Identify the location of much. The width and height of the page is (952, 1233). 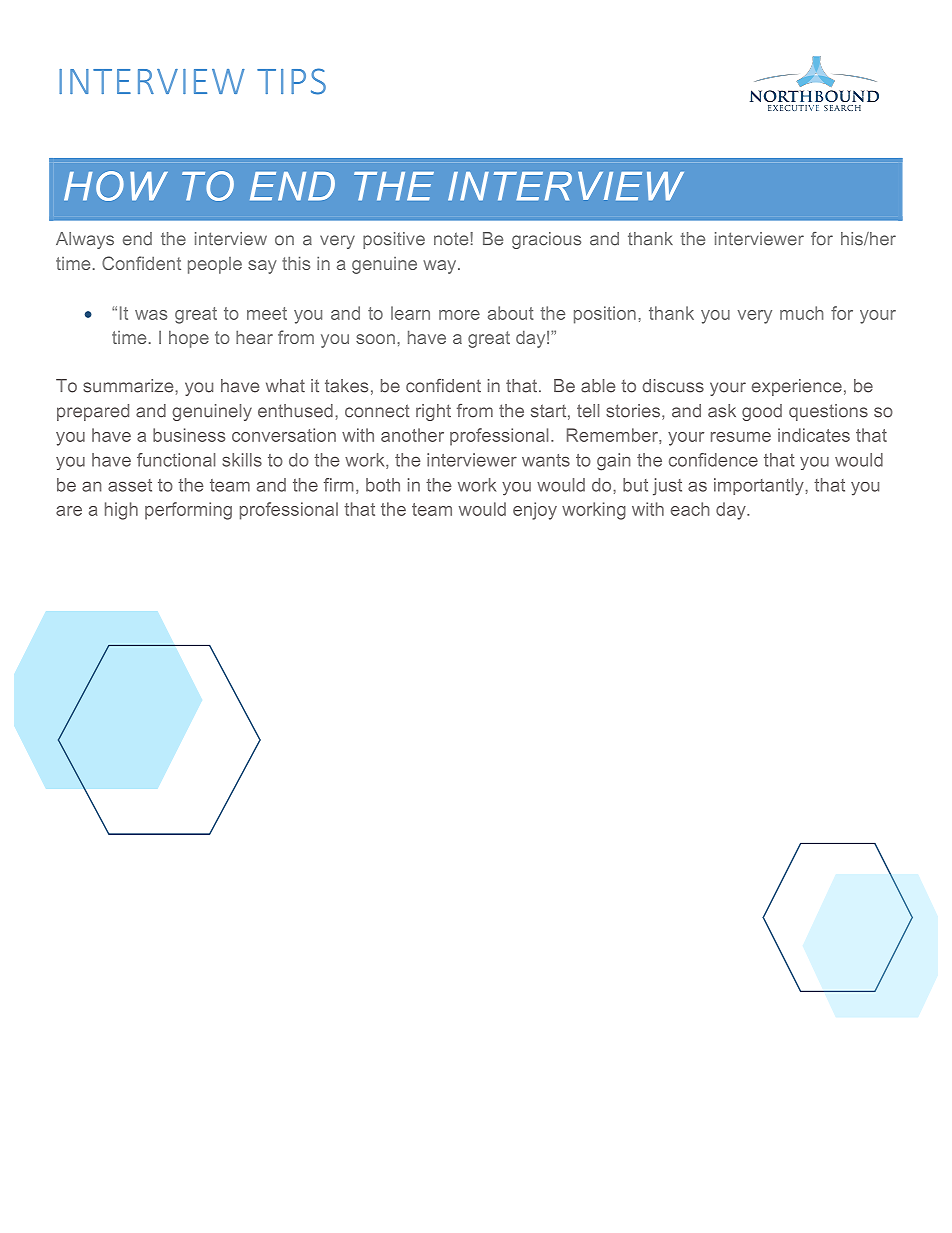
(801, 313).
